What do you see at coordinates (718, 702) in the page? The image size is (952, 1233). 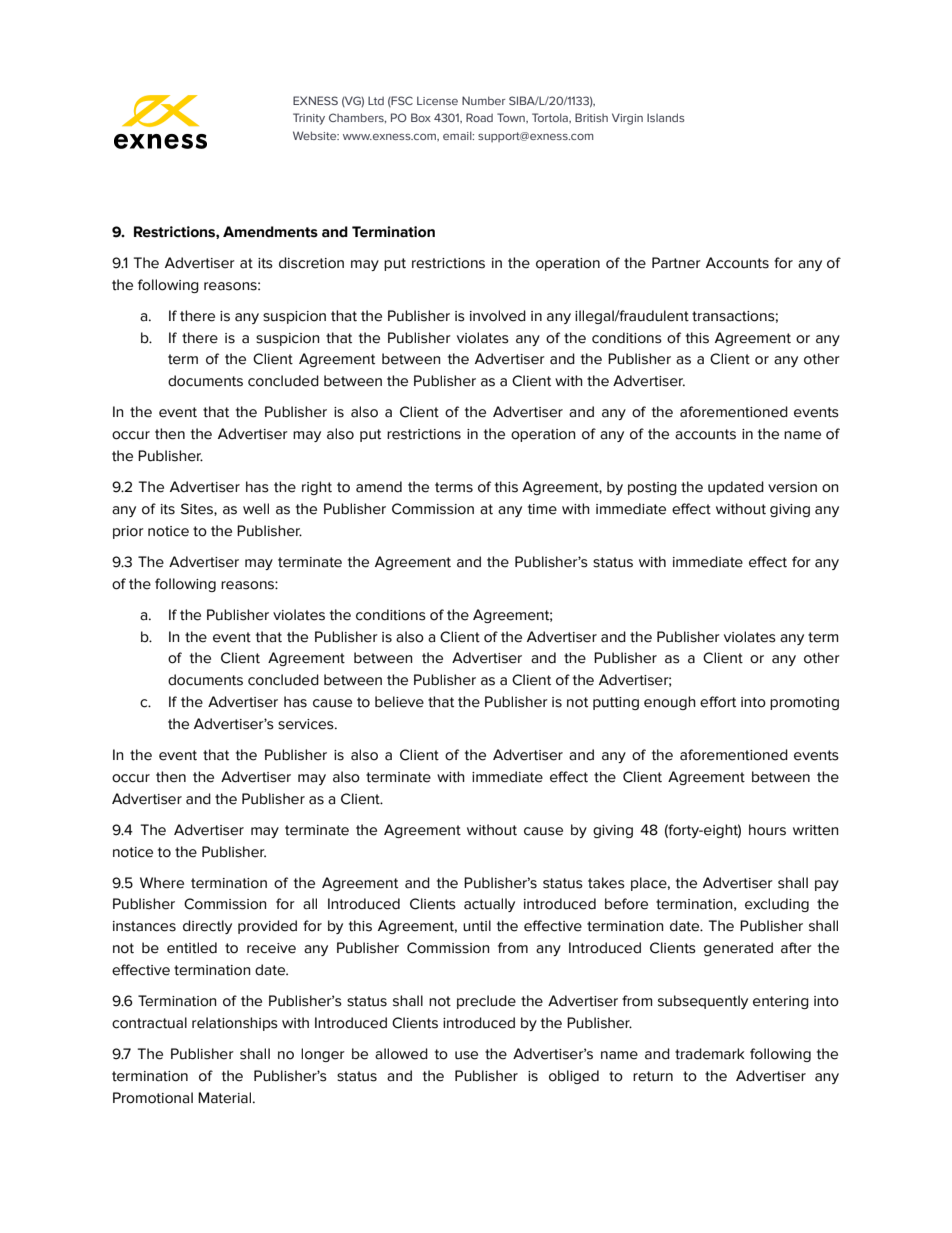 I see `effort` at bounding box center [718, 702].
